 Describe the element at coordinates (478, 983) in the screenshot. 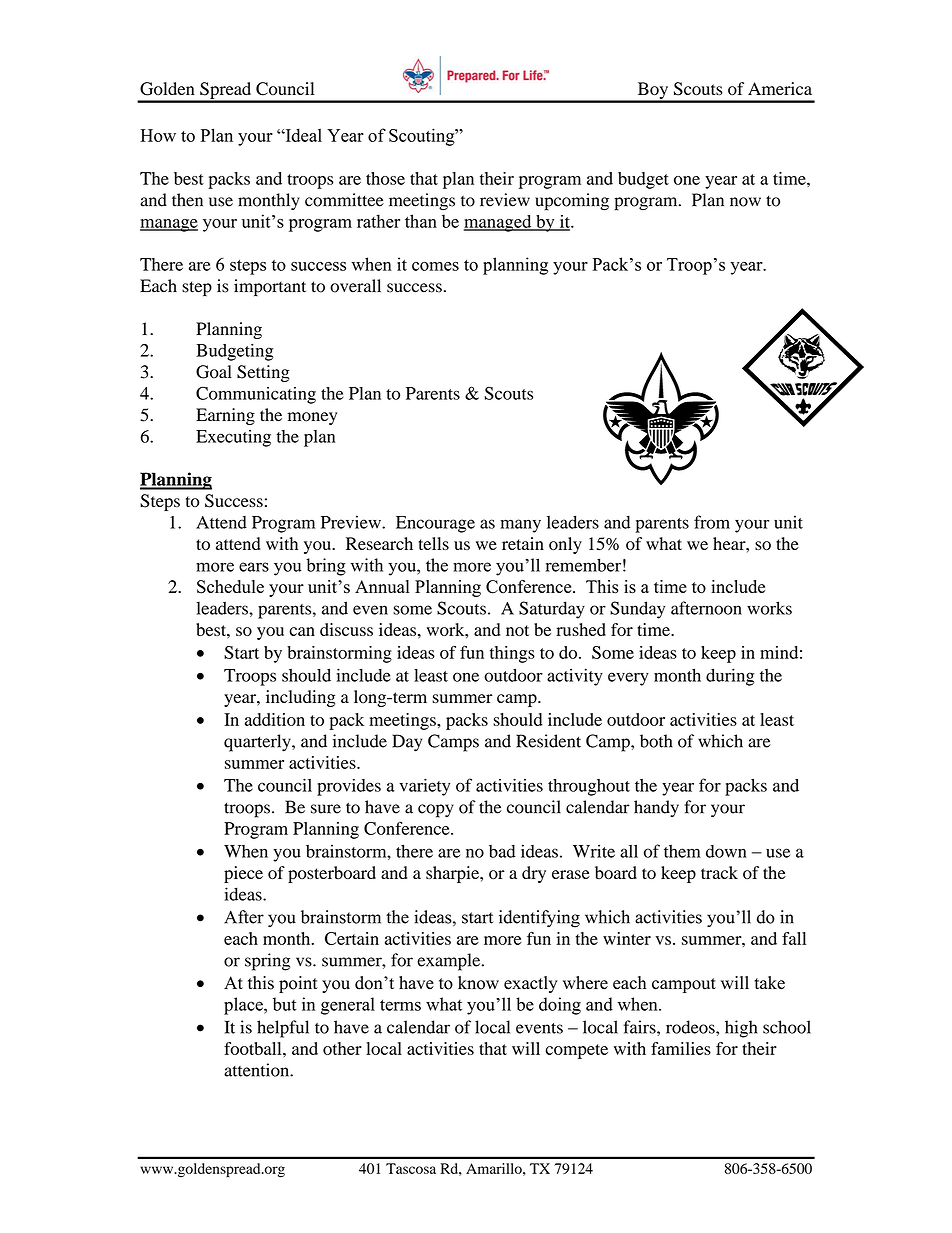

I see `know` at that location.
